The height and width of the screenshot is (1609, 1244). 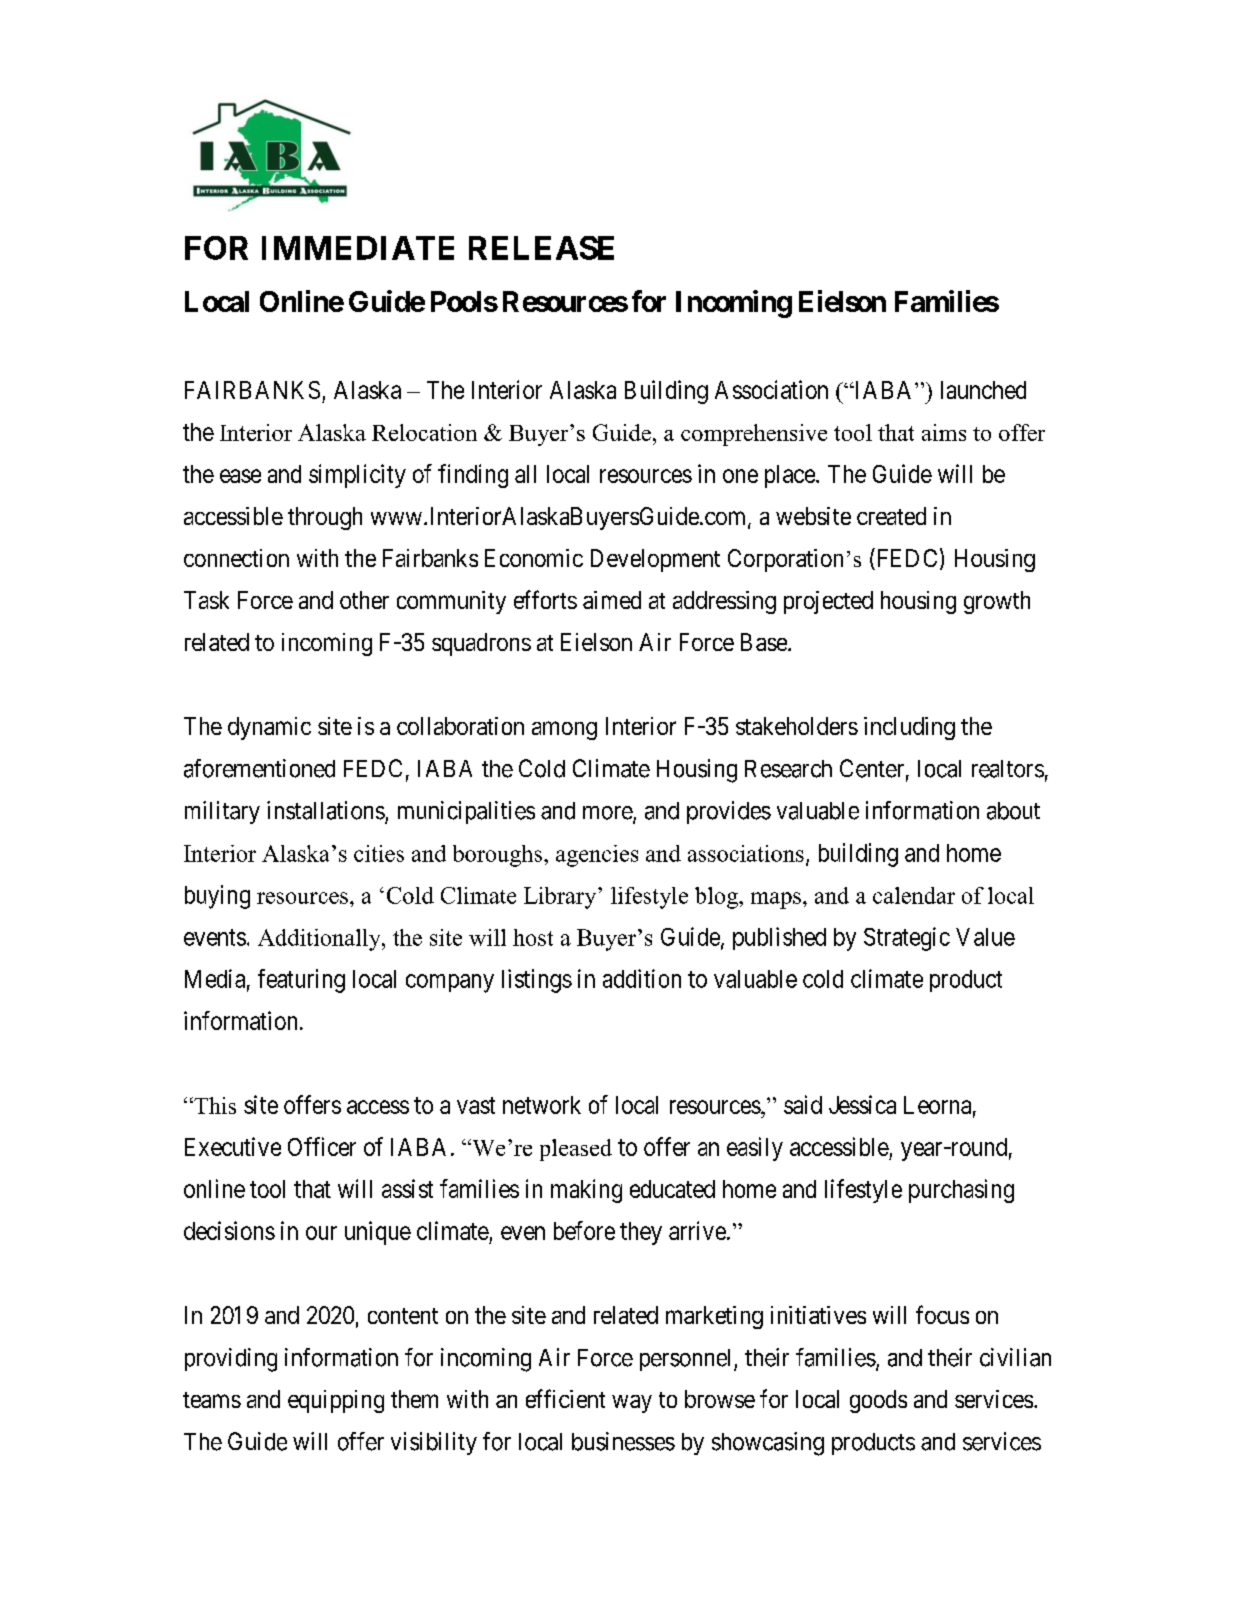 I want to click on aims, so click(x=944, y=432).
